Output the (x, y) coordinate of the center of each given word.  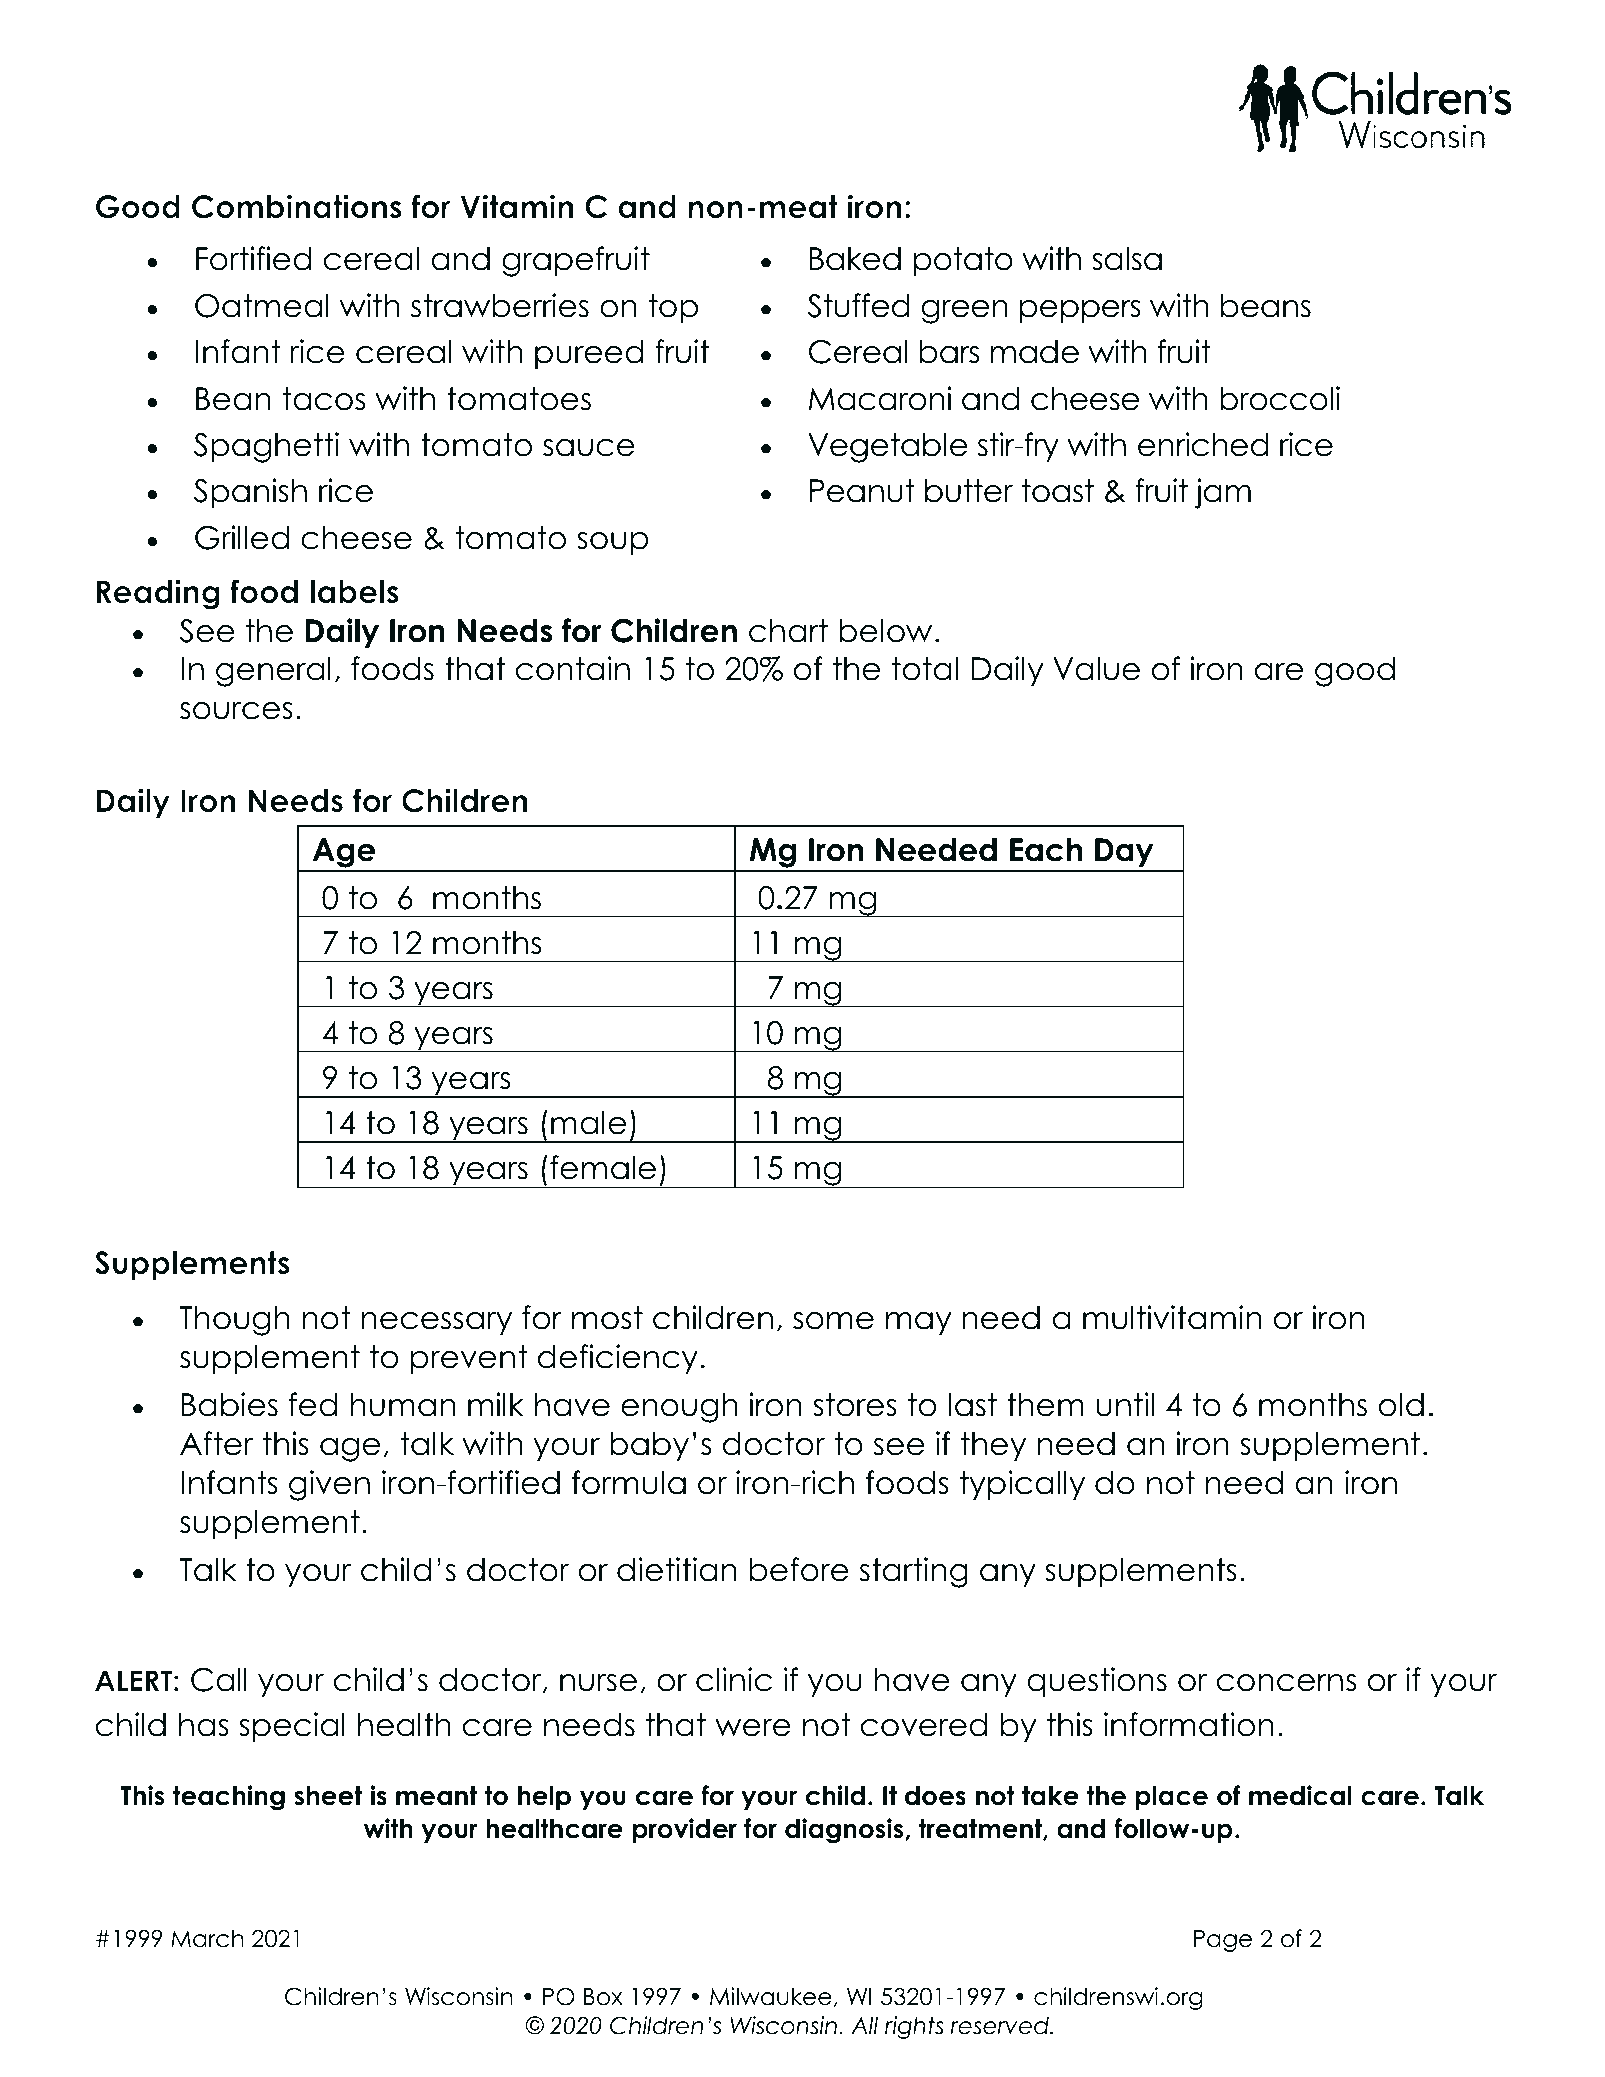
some (833, 1321)
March (207, 1938)
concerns (1286, 1683)
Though (234, 1321)
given (329, 1485)
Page (1223, 1941)
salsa (1127, 259)
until (1125, 1404)
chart (788, 631)
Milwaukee (771, 1996)
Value (1096, 669)
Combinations (297, 206)
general (273, 672)
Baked (855, 259)
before (799, 1569)
